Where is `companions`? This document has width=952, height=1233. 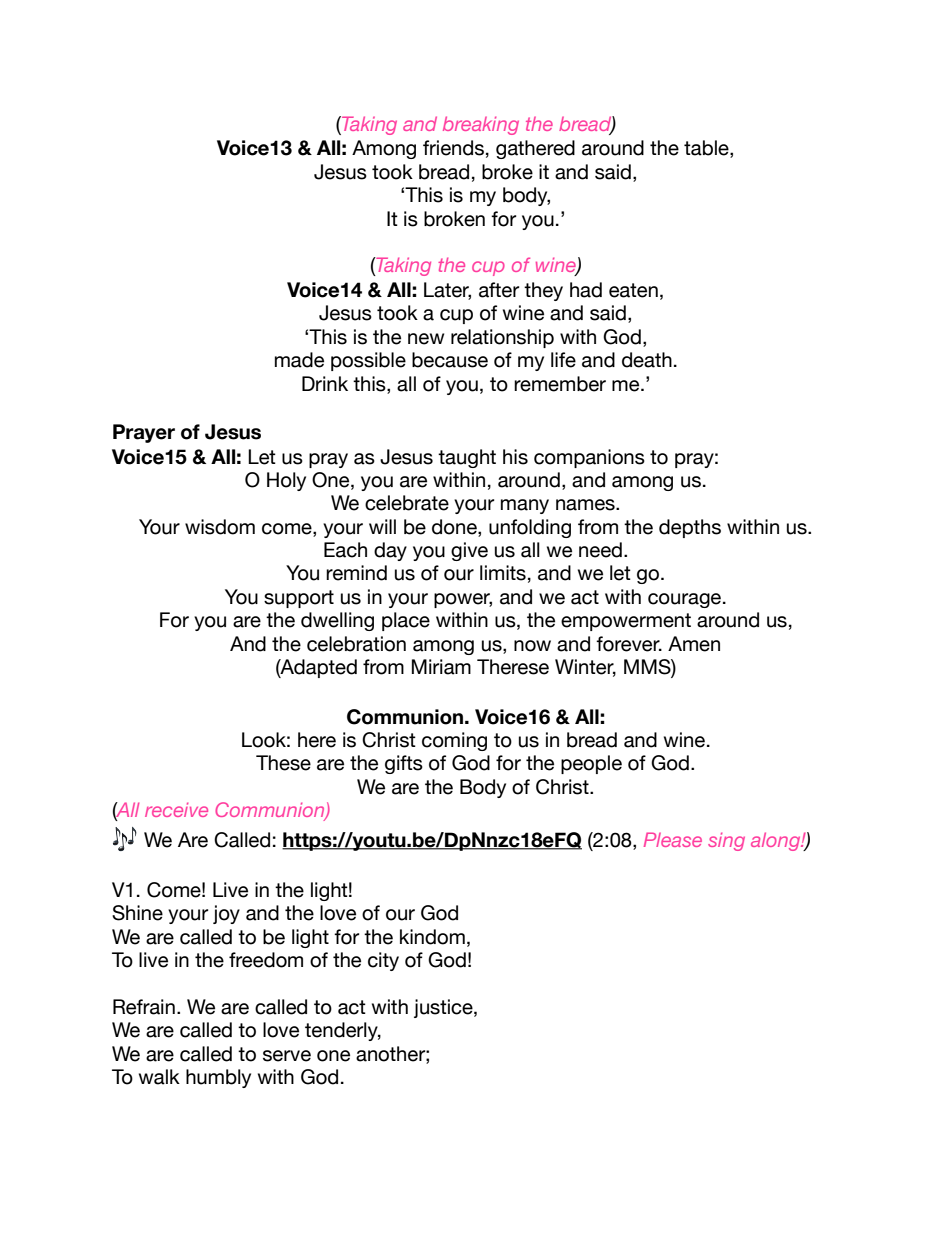 companions is located at coordinates (589, 458).
